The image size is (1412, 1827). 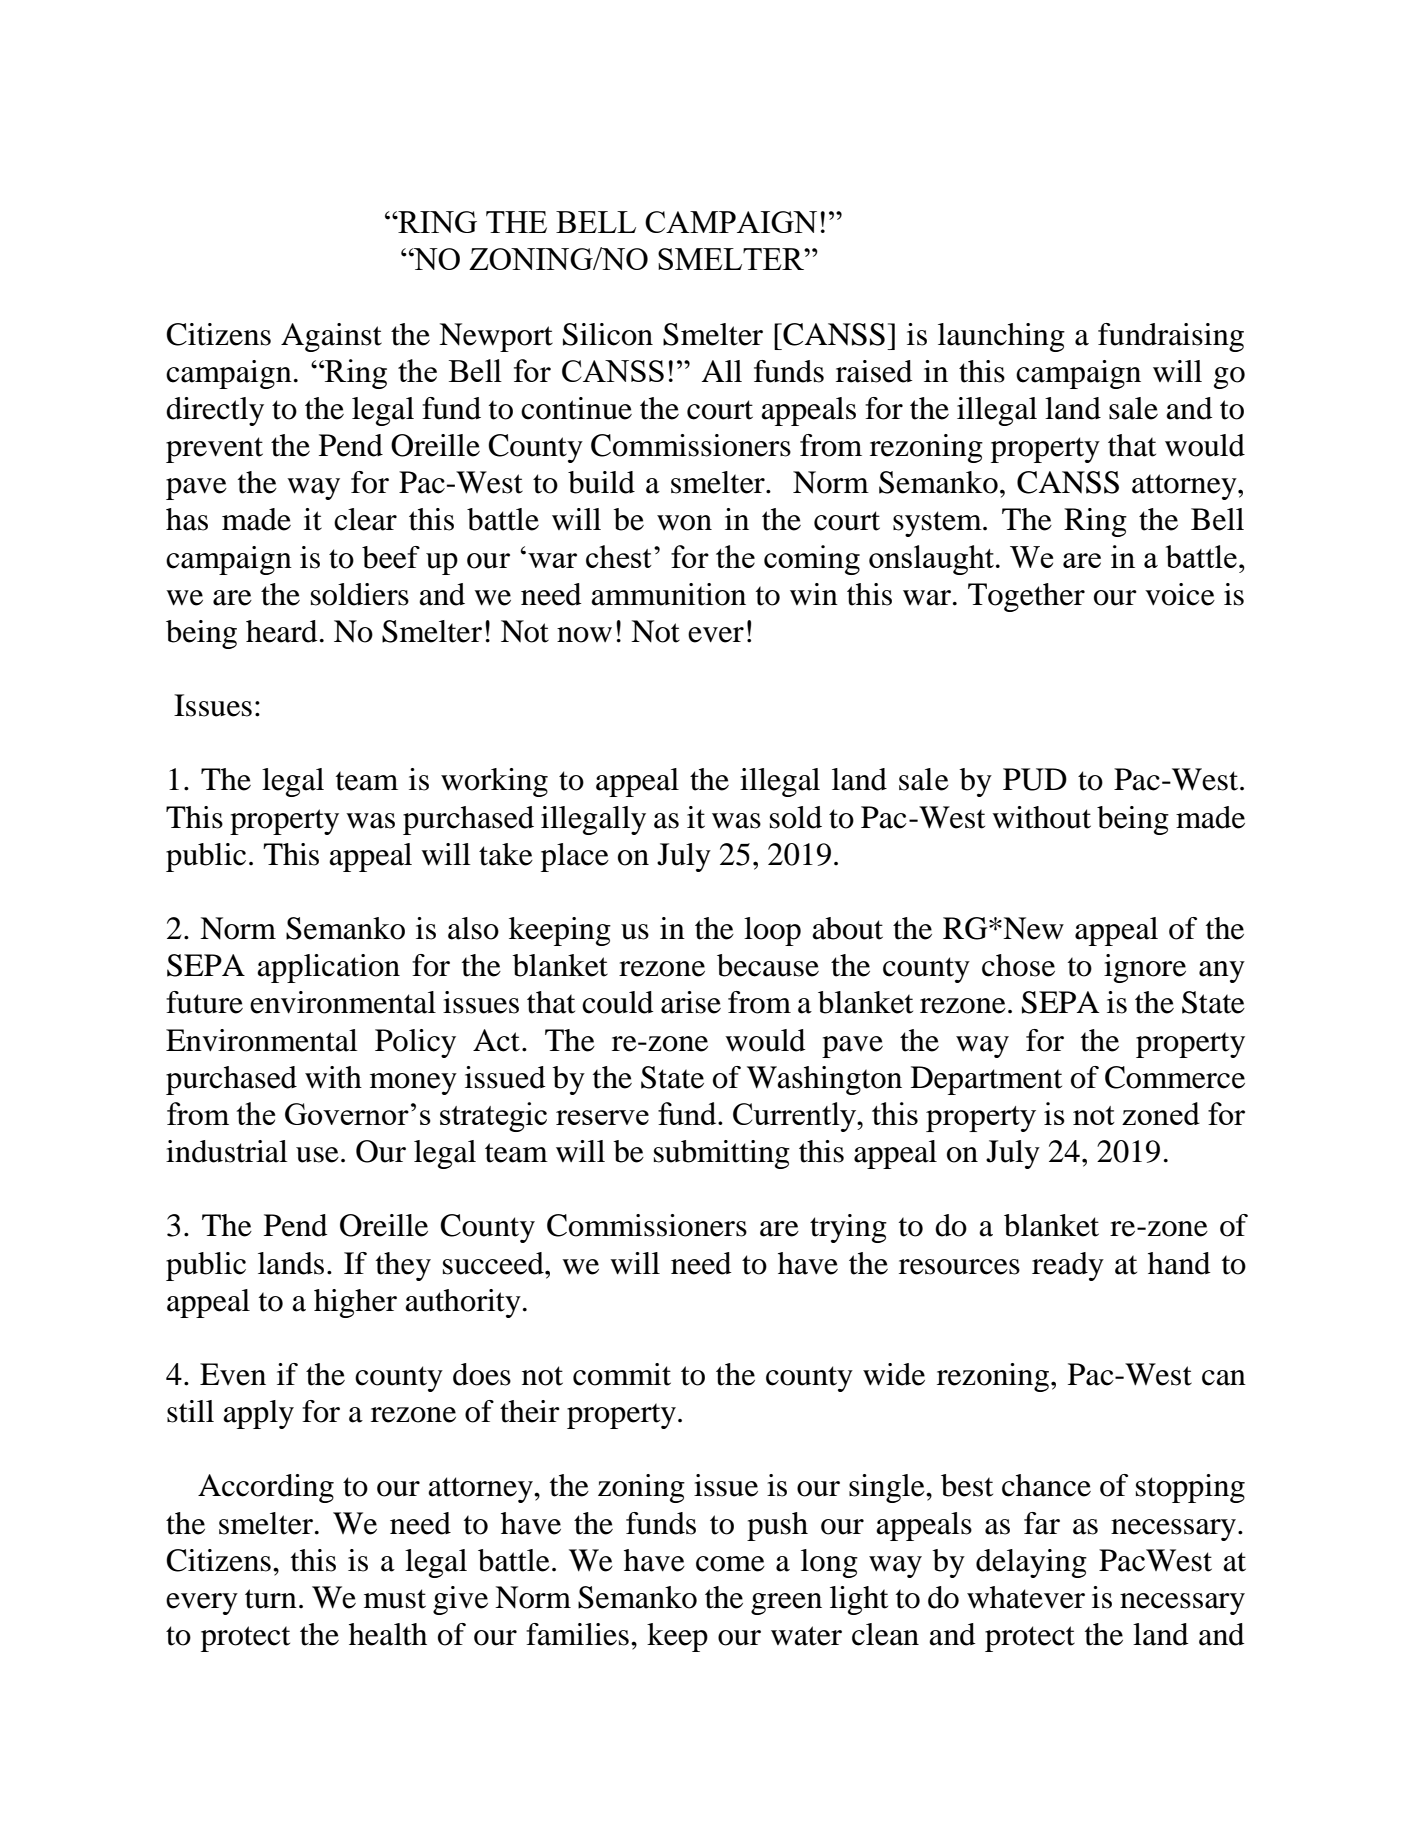 What do you see at coordinates (413, 1084) in the document?
I see `money` at bounding box center [413, 1084].
